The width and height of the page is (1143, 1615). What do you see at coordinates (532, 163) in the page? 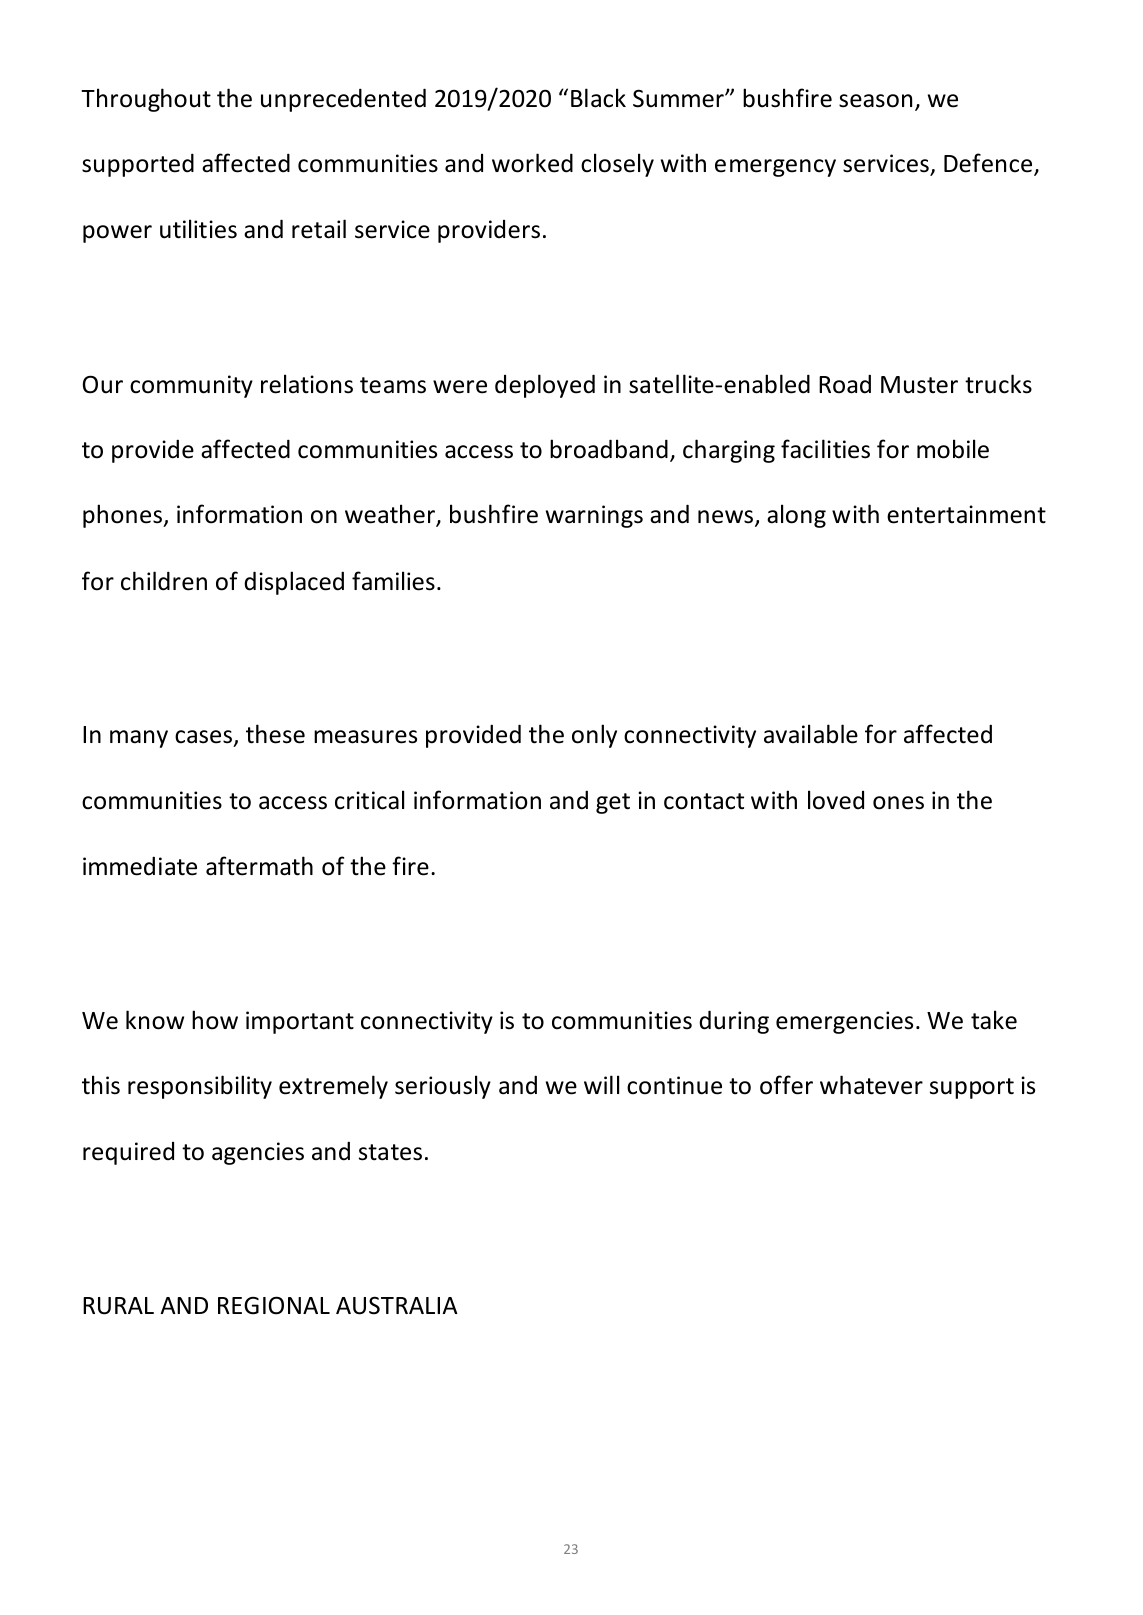
I see `worked` at bounding box center [532, 163].
